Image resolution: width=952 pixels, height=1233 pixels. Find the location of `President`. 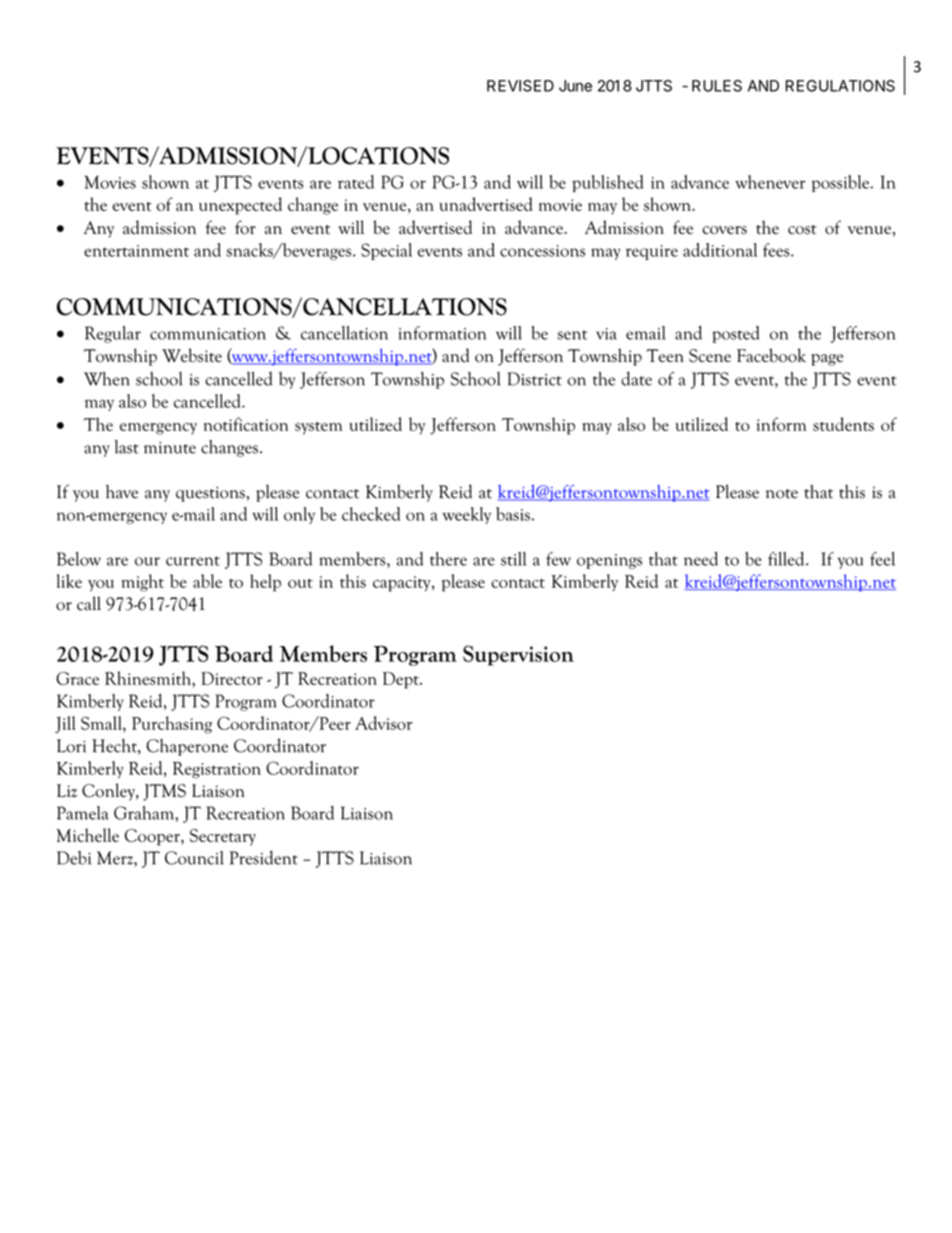

President is located at coordinates (264, 857).
